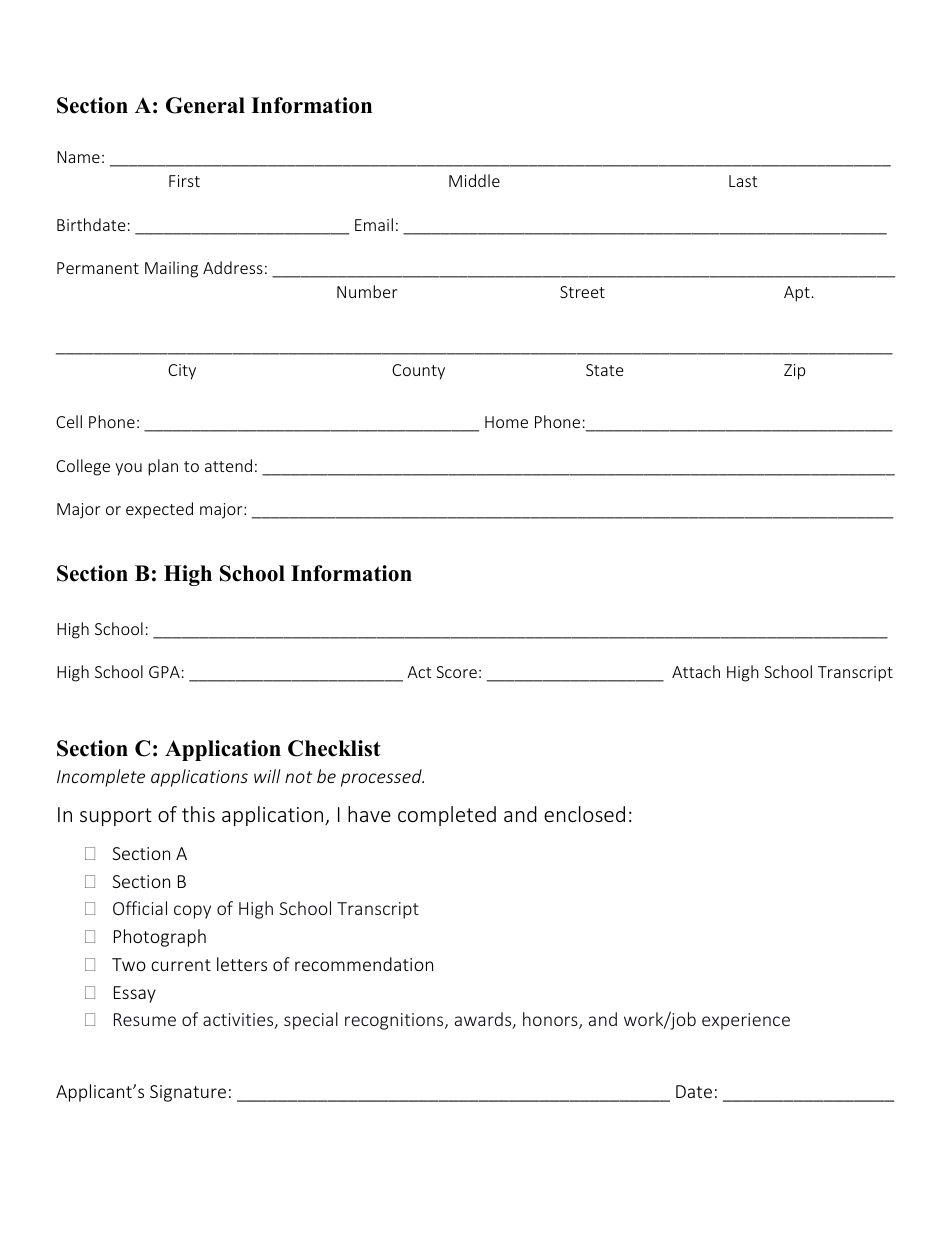 Image resolution: width=952 pixels, height=1233 pixels. Describe the element at coordinates (205, 105) in the screenshot. I see `General` at that location.
